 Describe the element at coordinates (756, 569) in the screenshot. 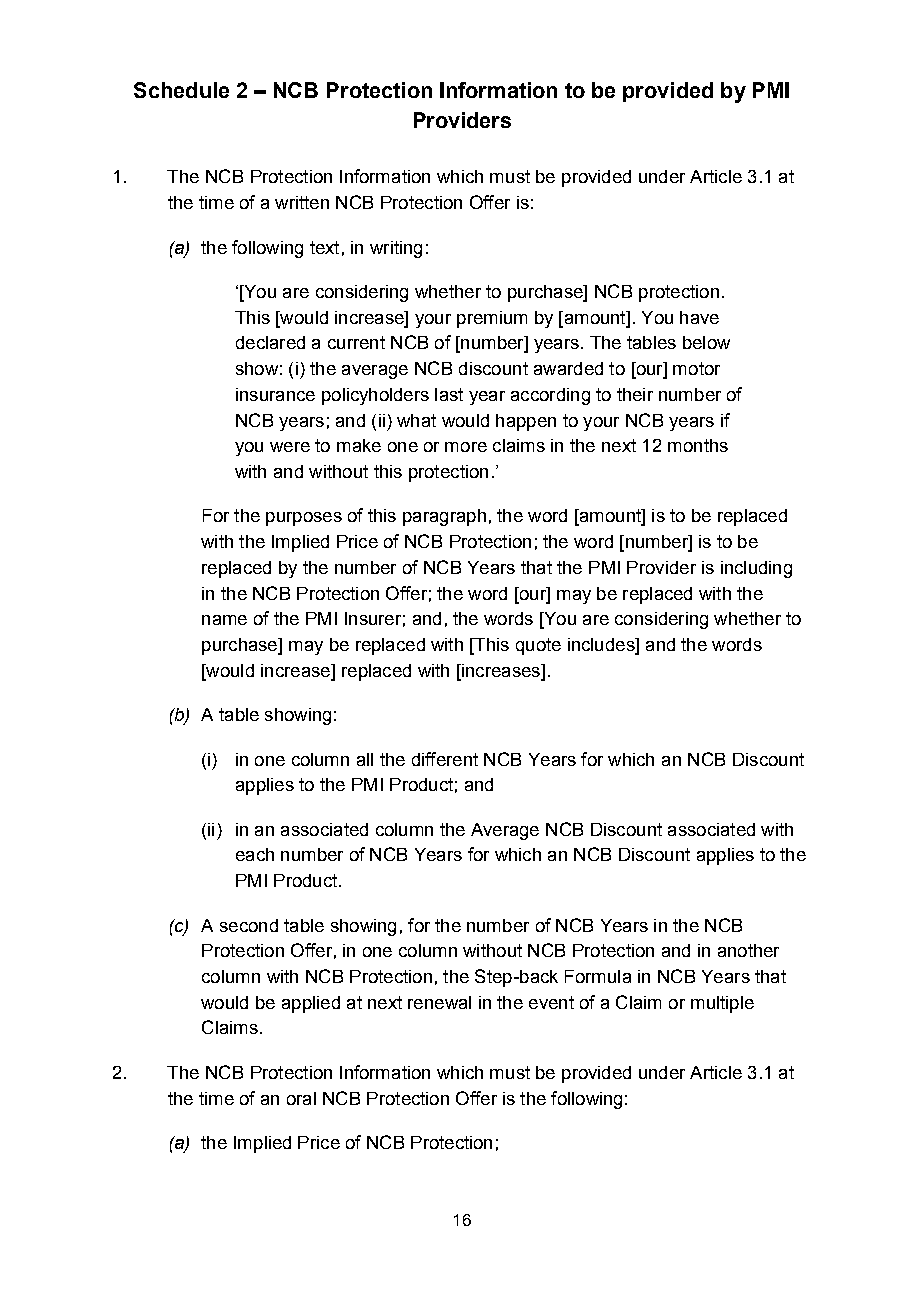

I see `including` at that location.
